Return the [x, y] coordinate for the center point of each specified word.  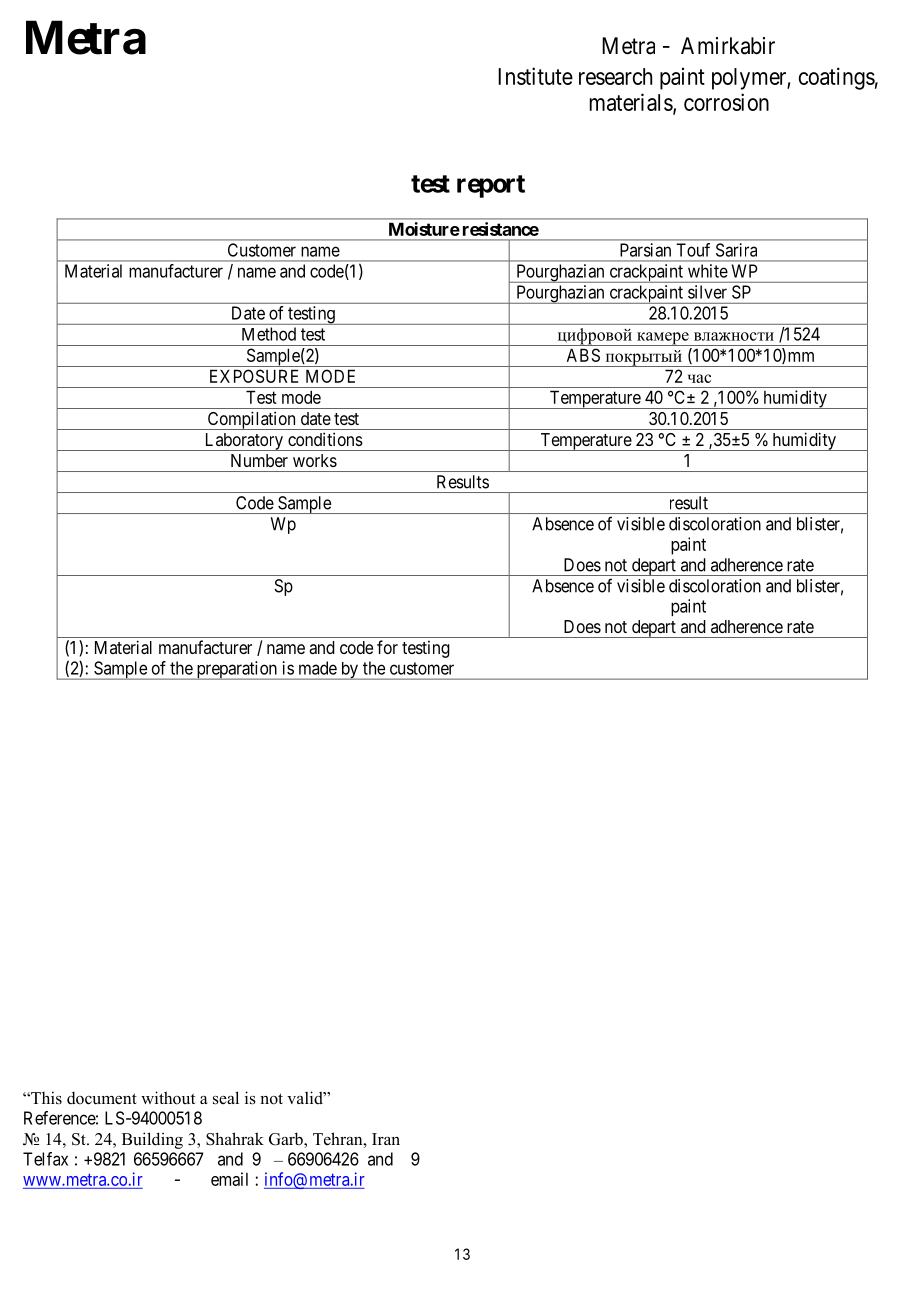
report [491, 186]
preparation [236, 670]
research [615, 76]
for [387, 647]
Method [269, 334]
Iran [386, 1139]
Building [152, 1140]
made [318, 668]
